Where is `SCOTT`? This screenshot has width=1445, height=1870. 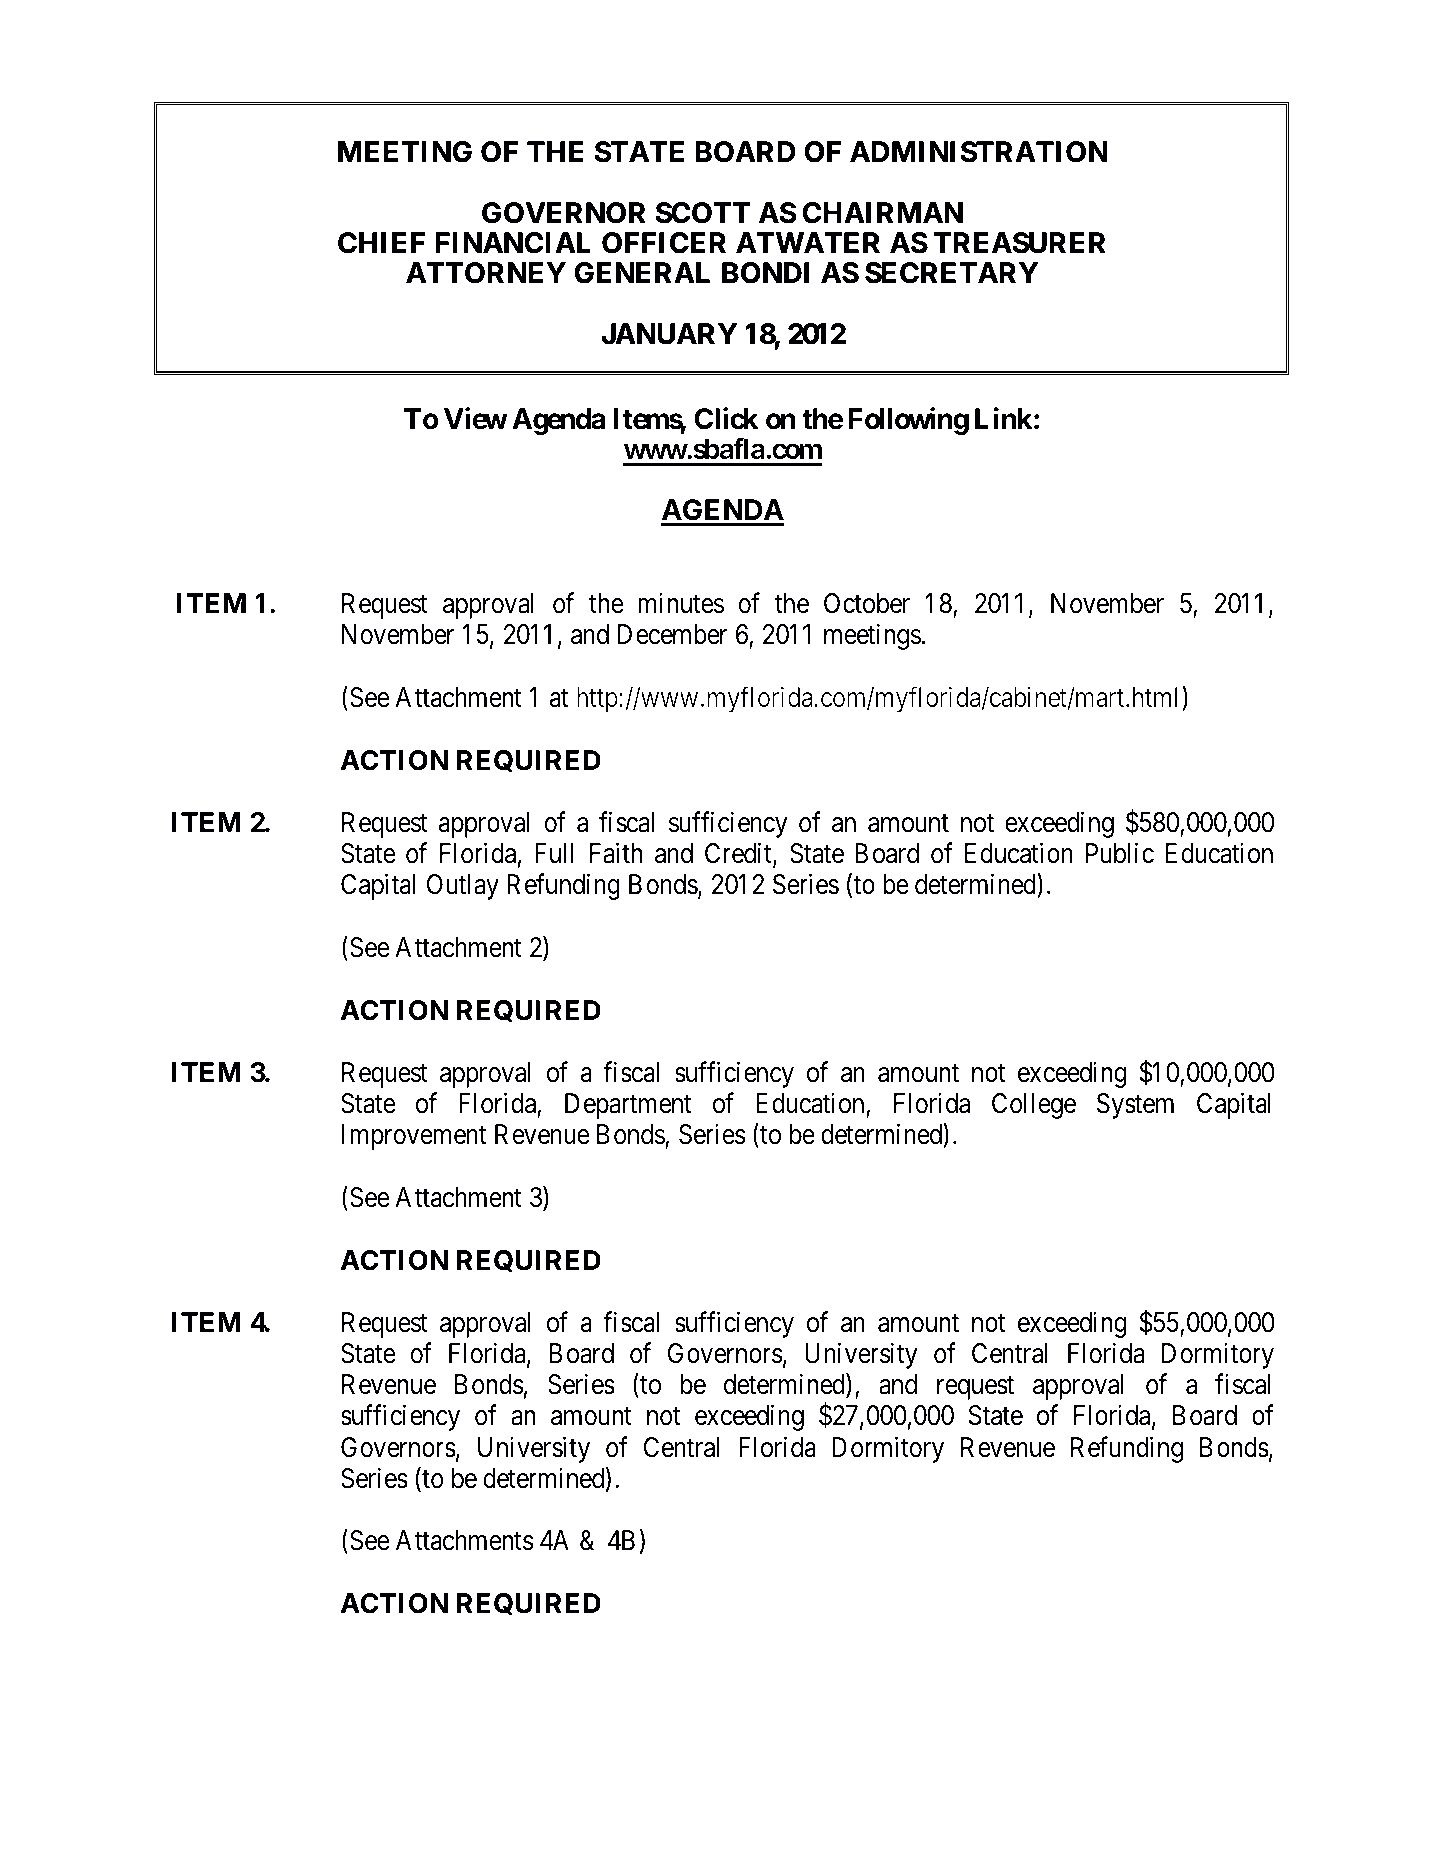 SCOTT is located at coordinates (703, 213).
